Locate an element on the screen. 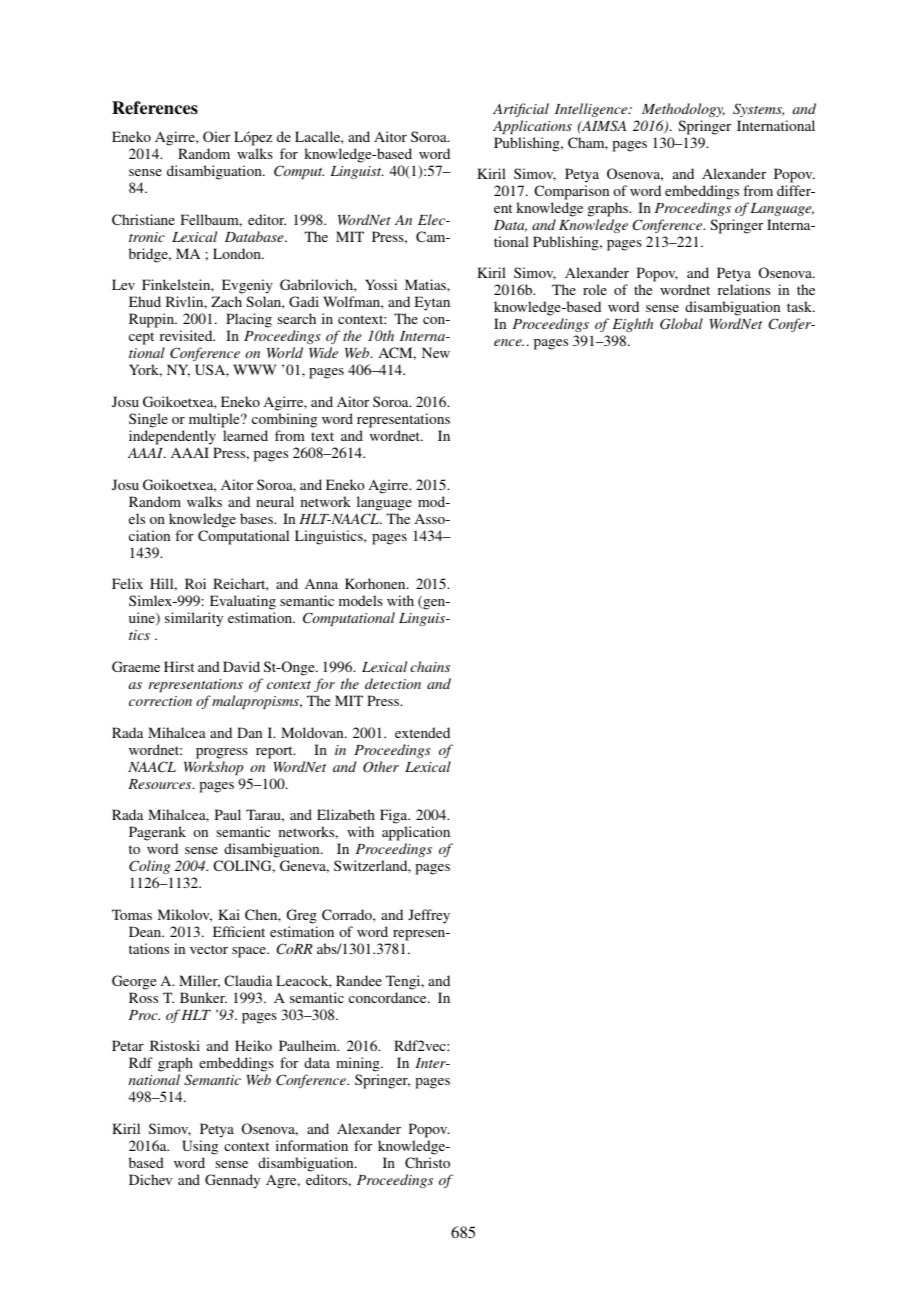  Hirst is located at coordinates (179, 666).
